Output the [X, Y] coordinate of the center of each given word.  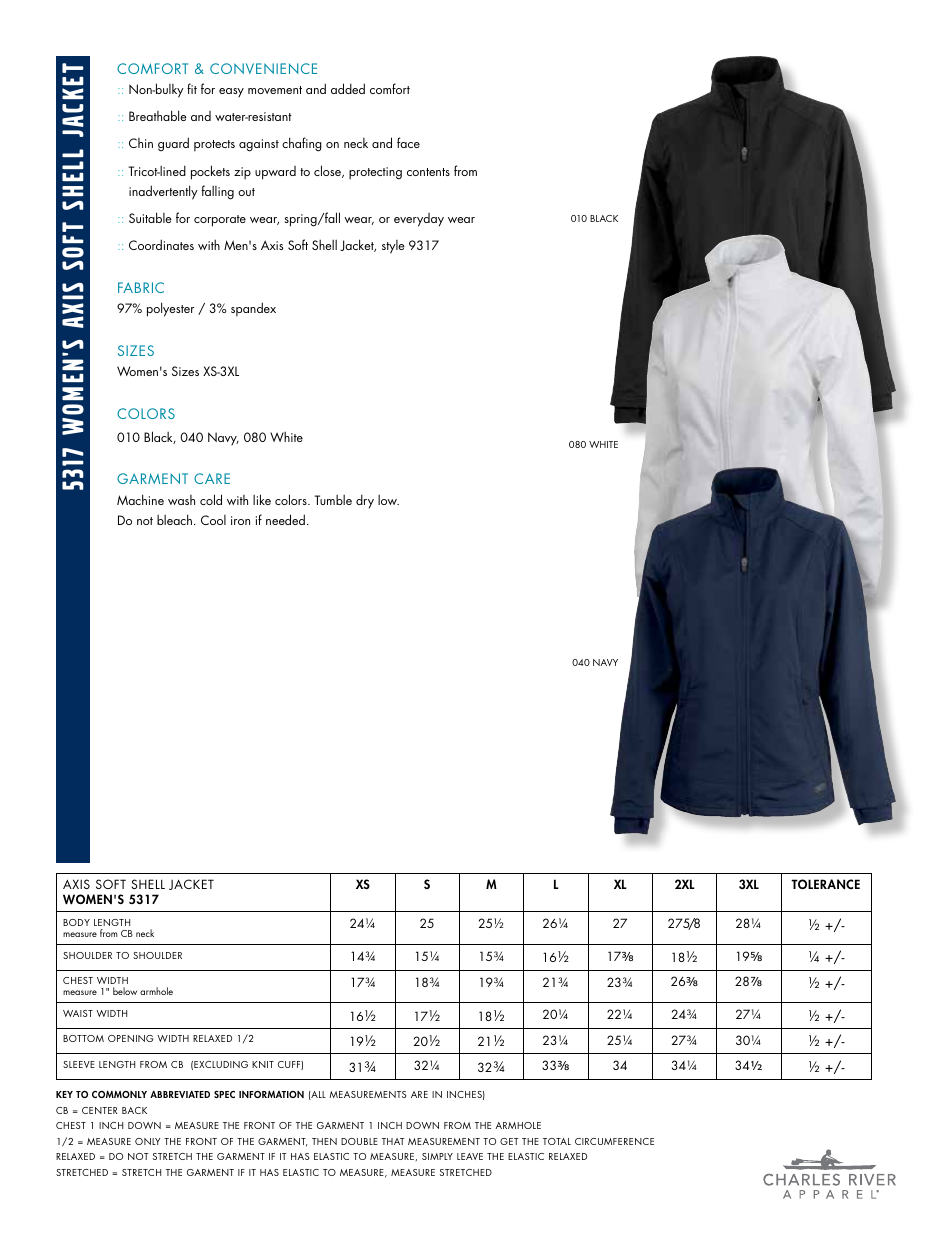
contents [428, 172]
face [408, 142]
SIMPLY [437, 1156]
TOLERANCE [825, 884]
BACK [134, 1110]
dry [365, 501]
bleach [174, 519]
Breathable [158, 115]
